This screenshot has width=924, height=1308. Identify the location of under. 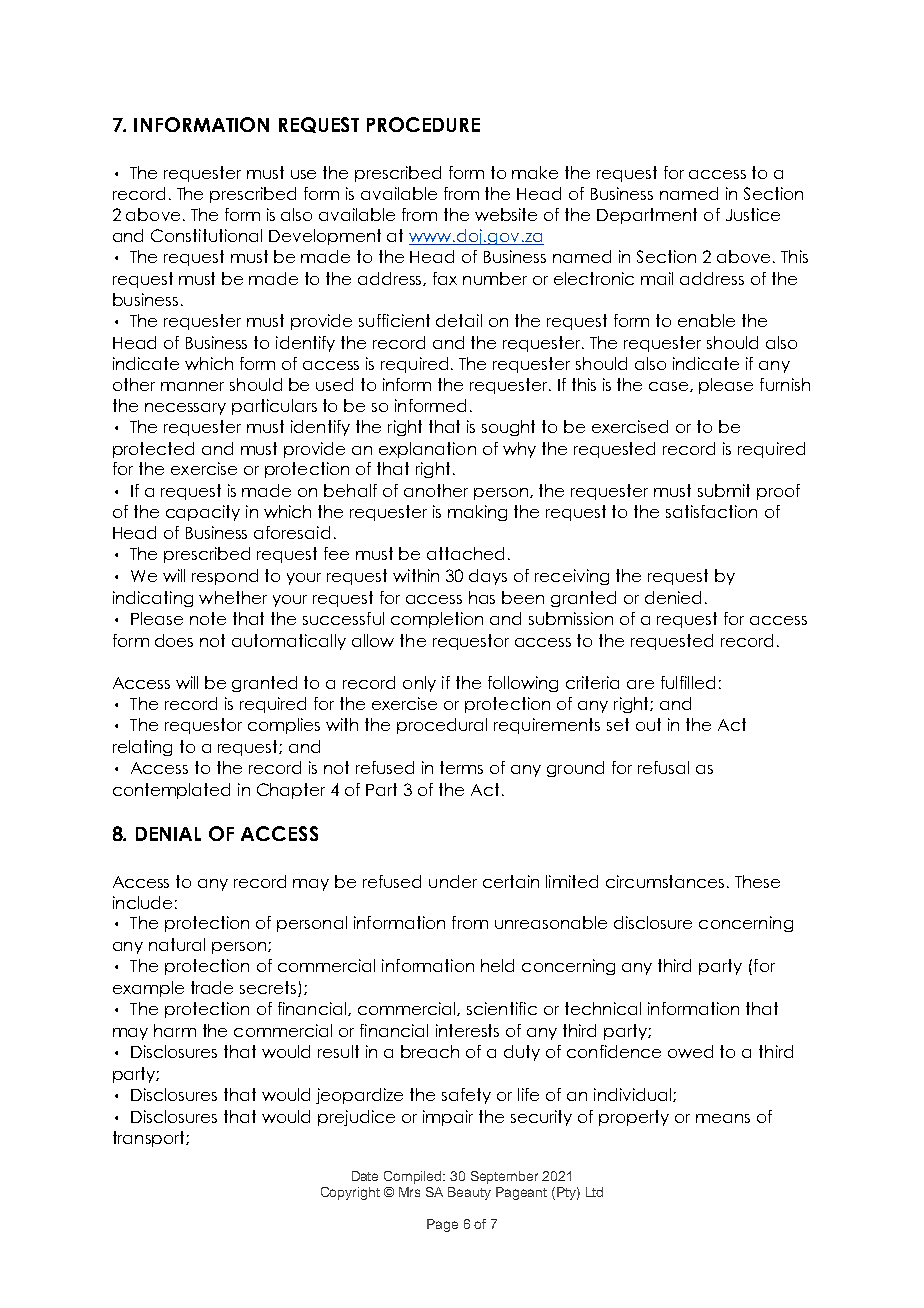
(453, 881).
